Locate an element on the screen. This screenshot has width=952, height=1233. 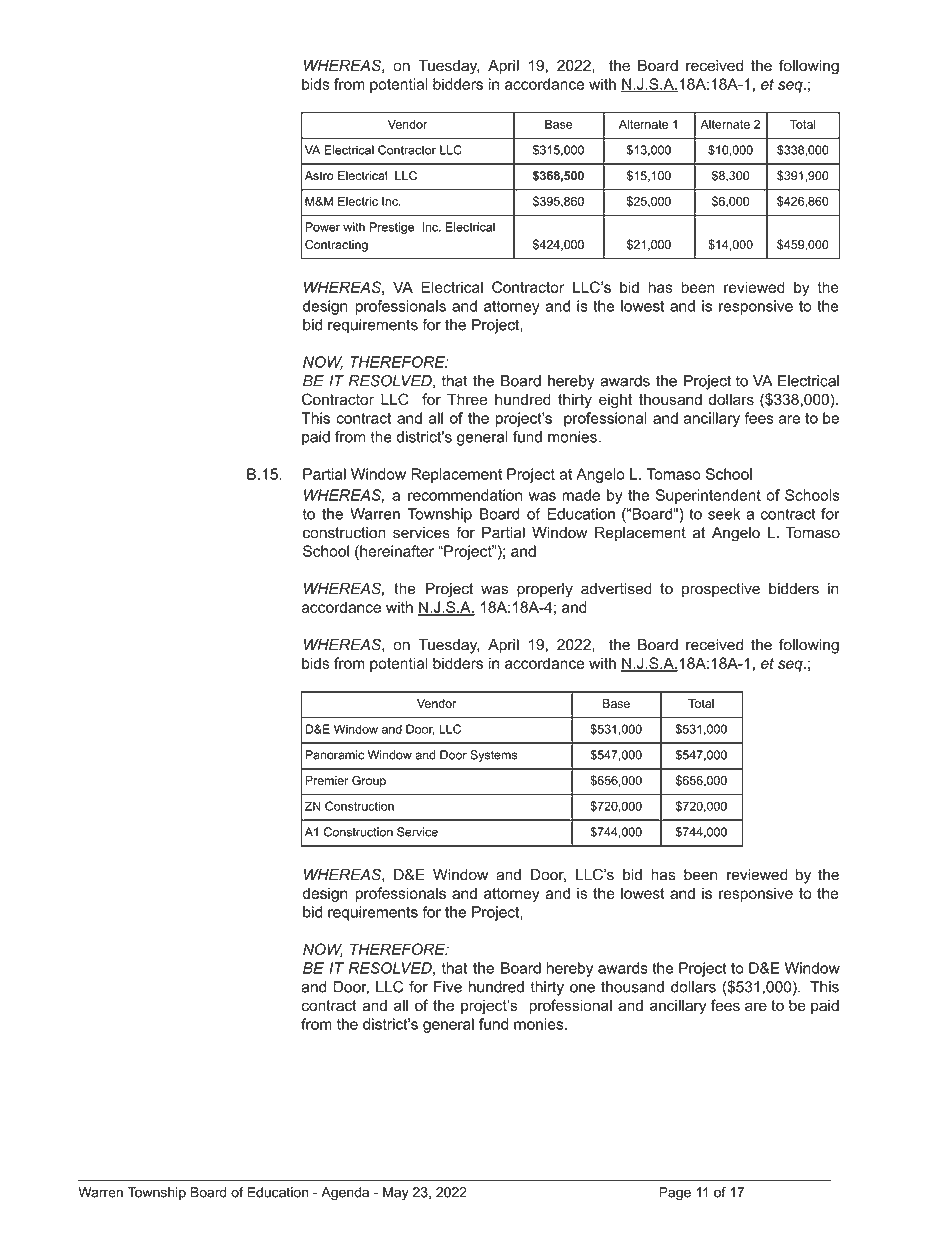
Page is located at coordinates (675, 1194).
